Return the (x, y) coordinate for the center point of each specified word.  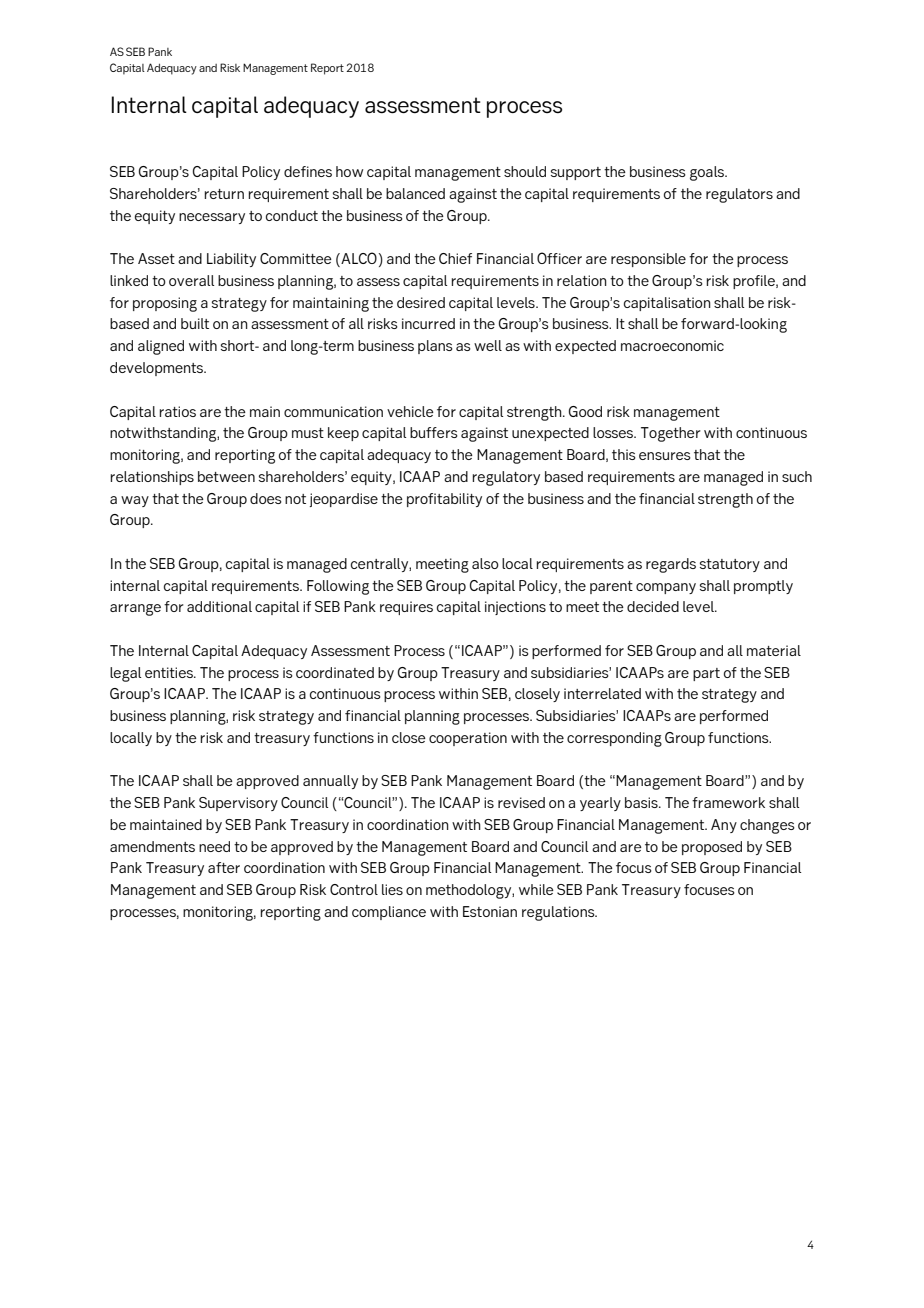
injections (515, 608)
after (224, 867)
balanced (415, 193)
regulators (739, 195)
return (224, 194)
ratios (177, 411)
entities (170, 672)
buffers (434, 432)
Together (671, 434)
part (706, 674)
